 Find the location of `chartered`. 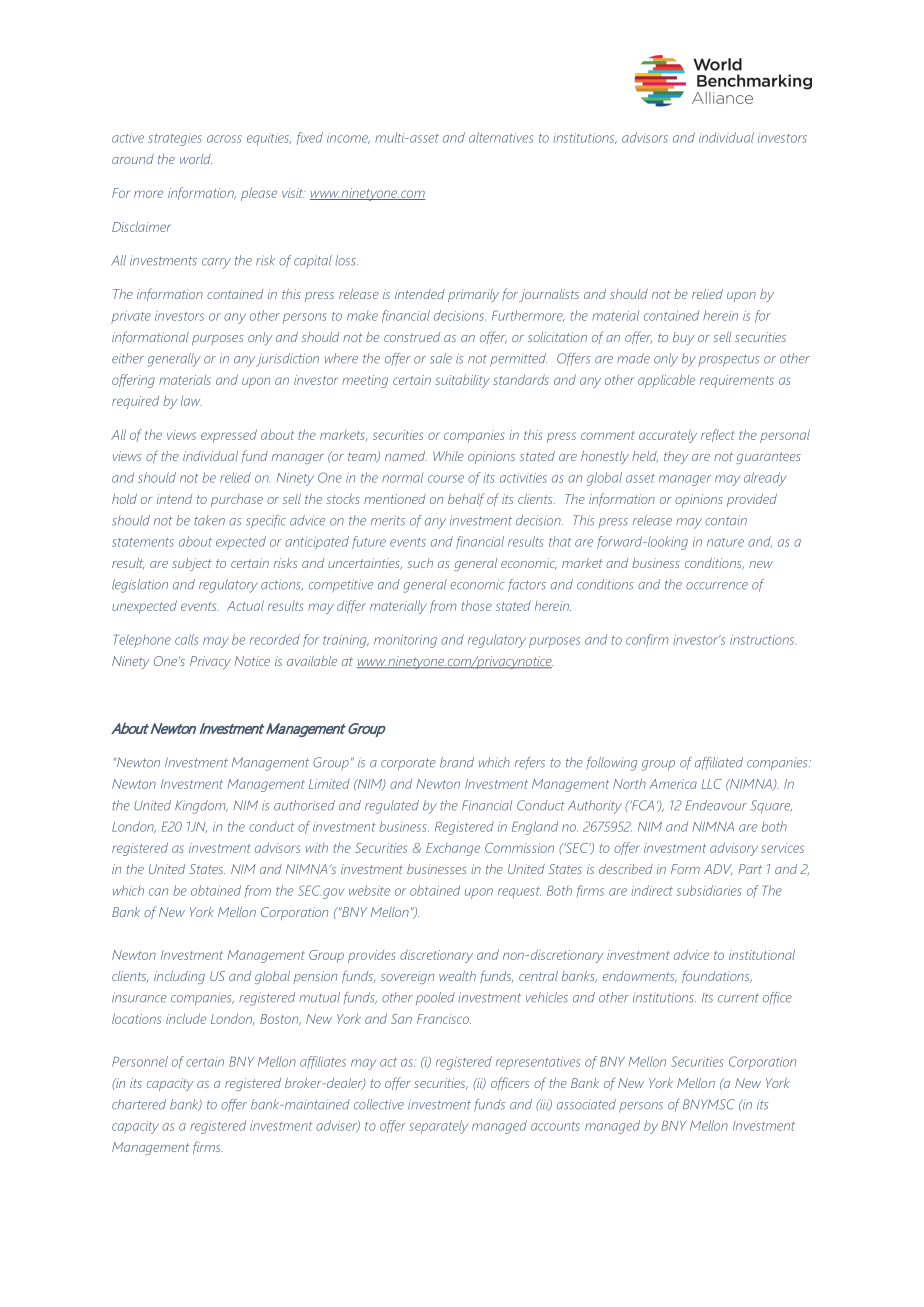

chartered is located at coordinates (139, 1104).
